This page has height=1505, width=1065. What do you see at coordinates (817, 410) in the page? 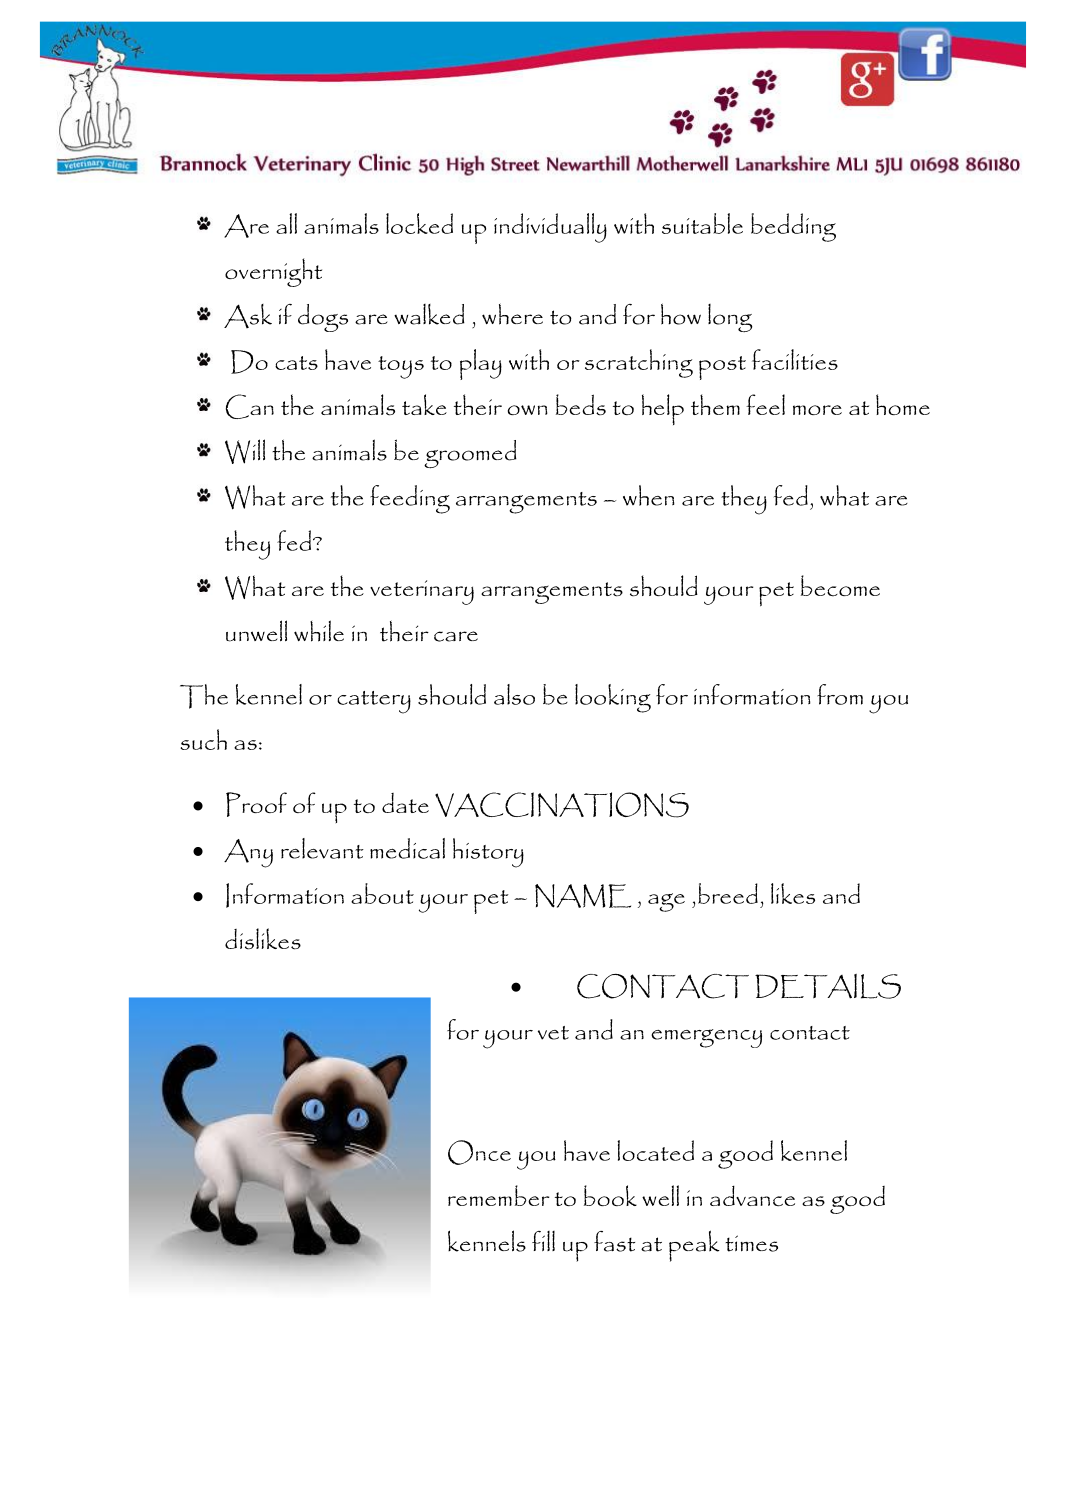
I see `more` at bounding box center [817, 410].
